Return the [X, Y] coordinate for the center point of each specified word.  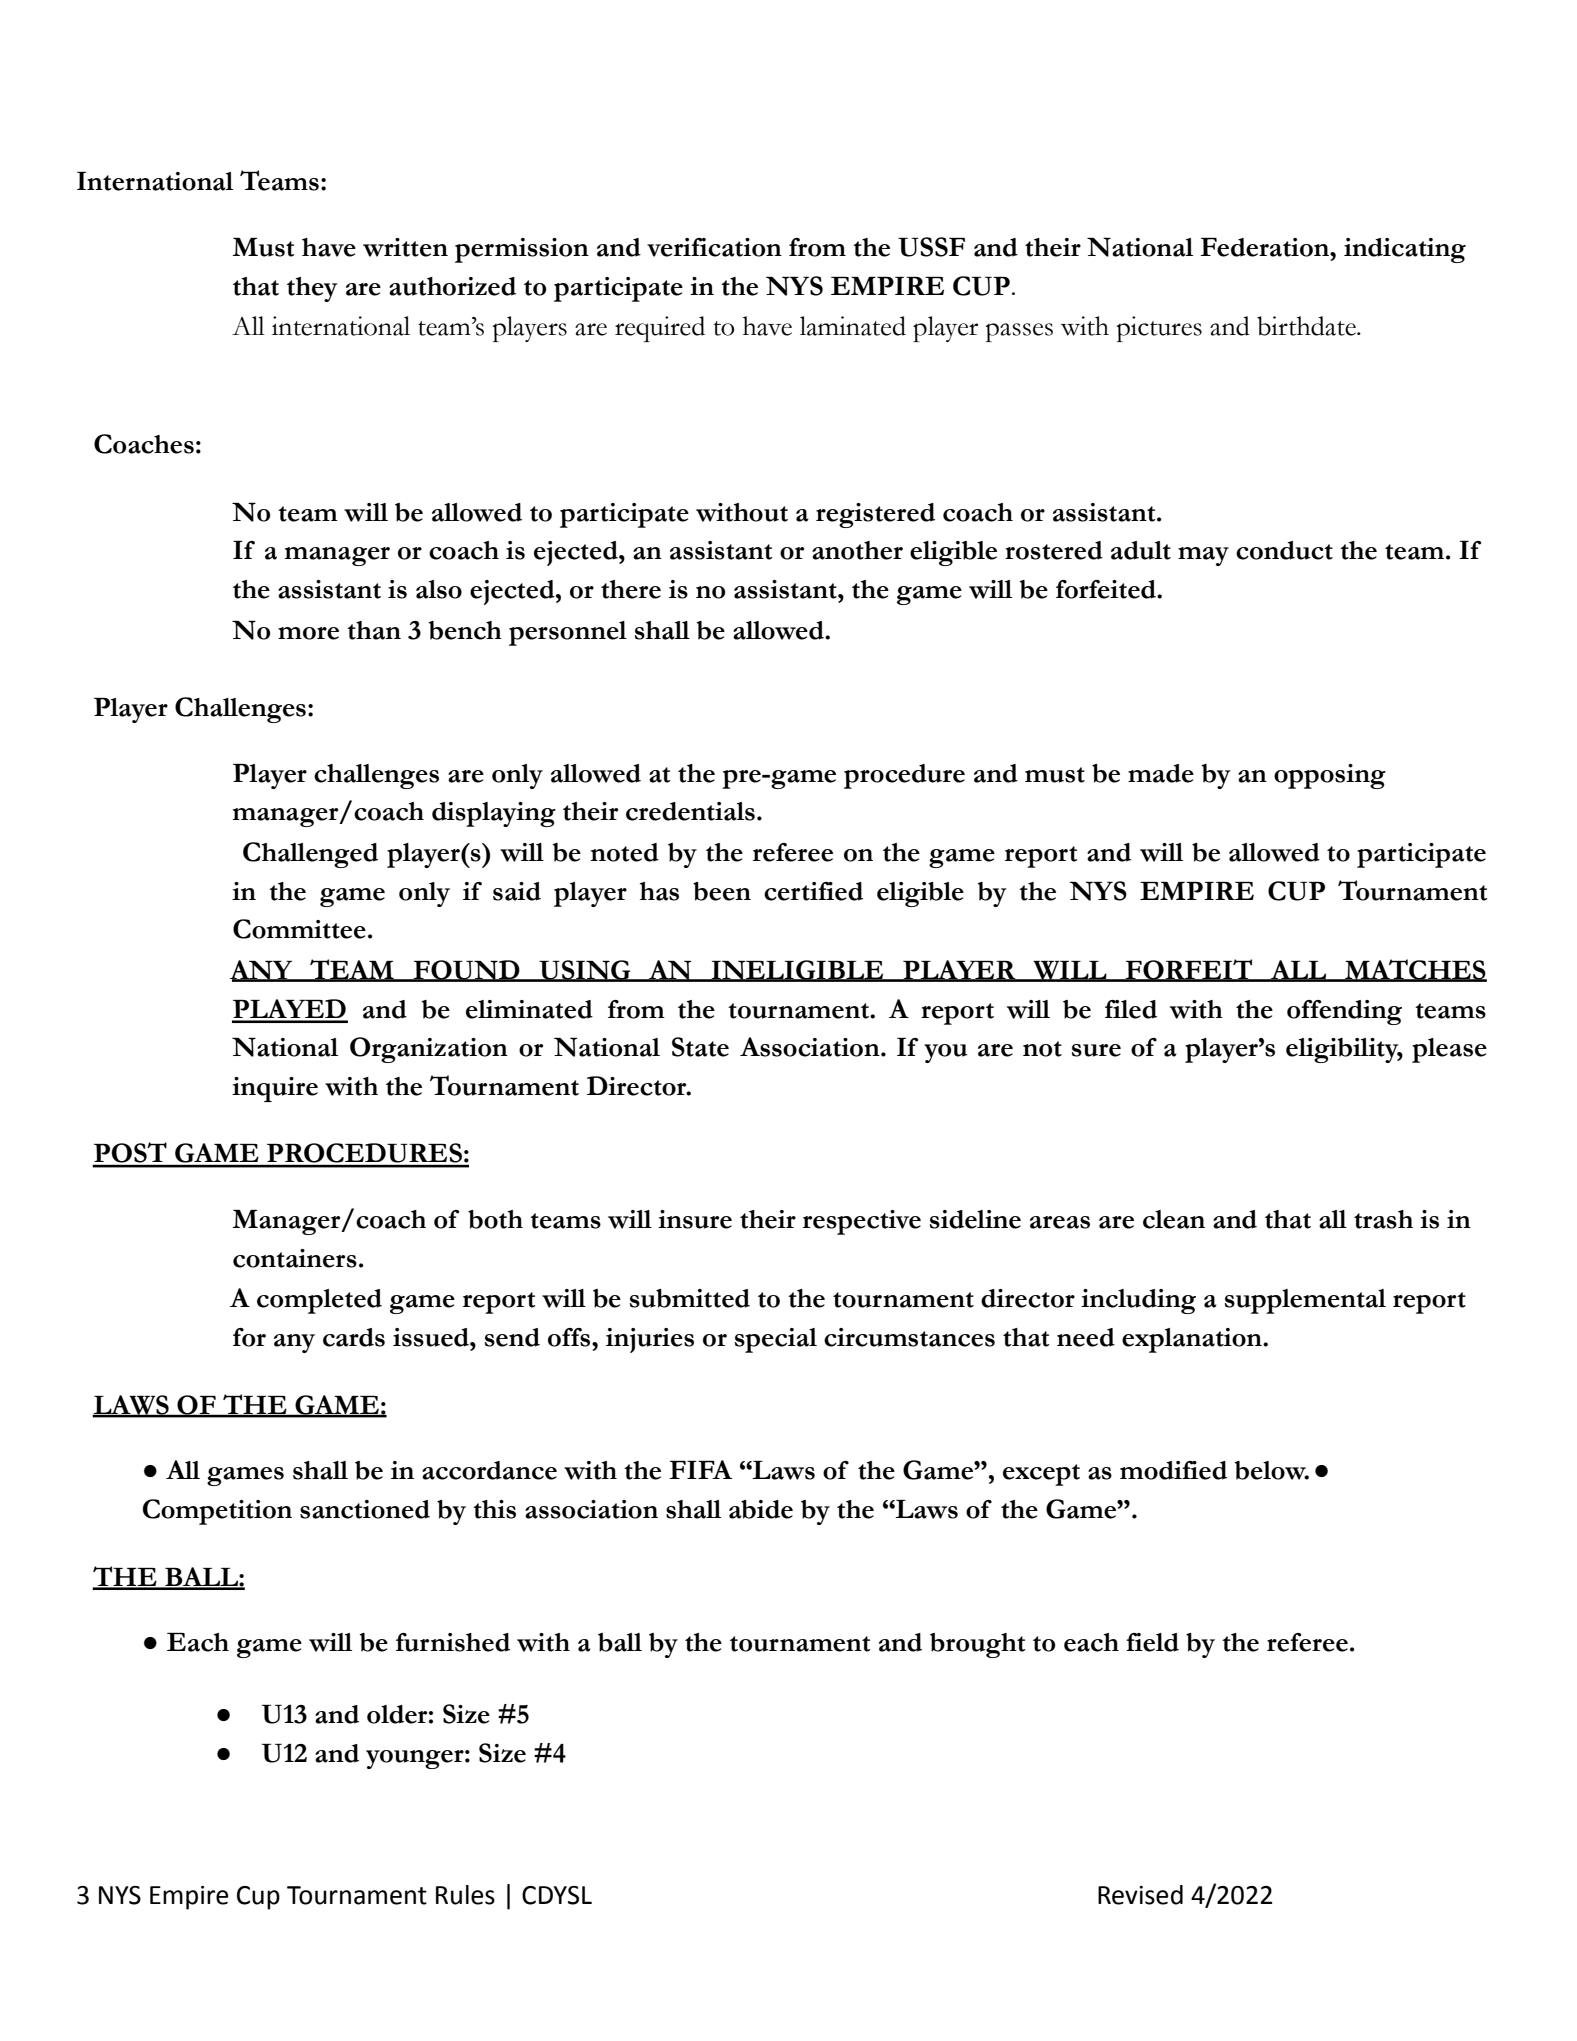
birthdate [1307, 326]
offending [1344, 1012]
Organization [429, 1050]
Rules [465, 1895]
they [312, 289]
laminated [853, 326]
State [700, 1047]
